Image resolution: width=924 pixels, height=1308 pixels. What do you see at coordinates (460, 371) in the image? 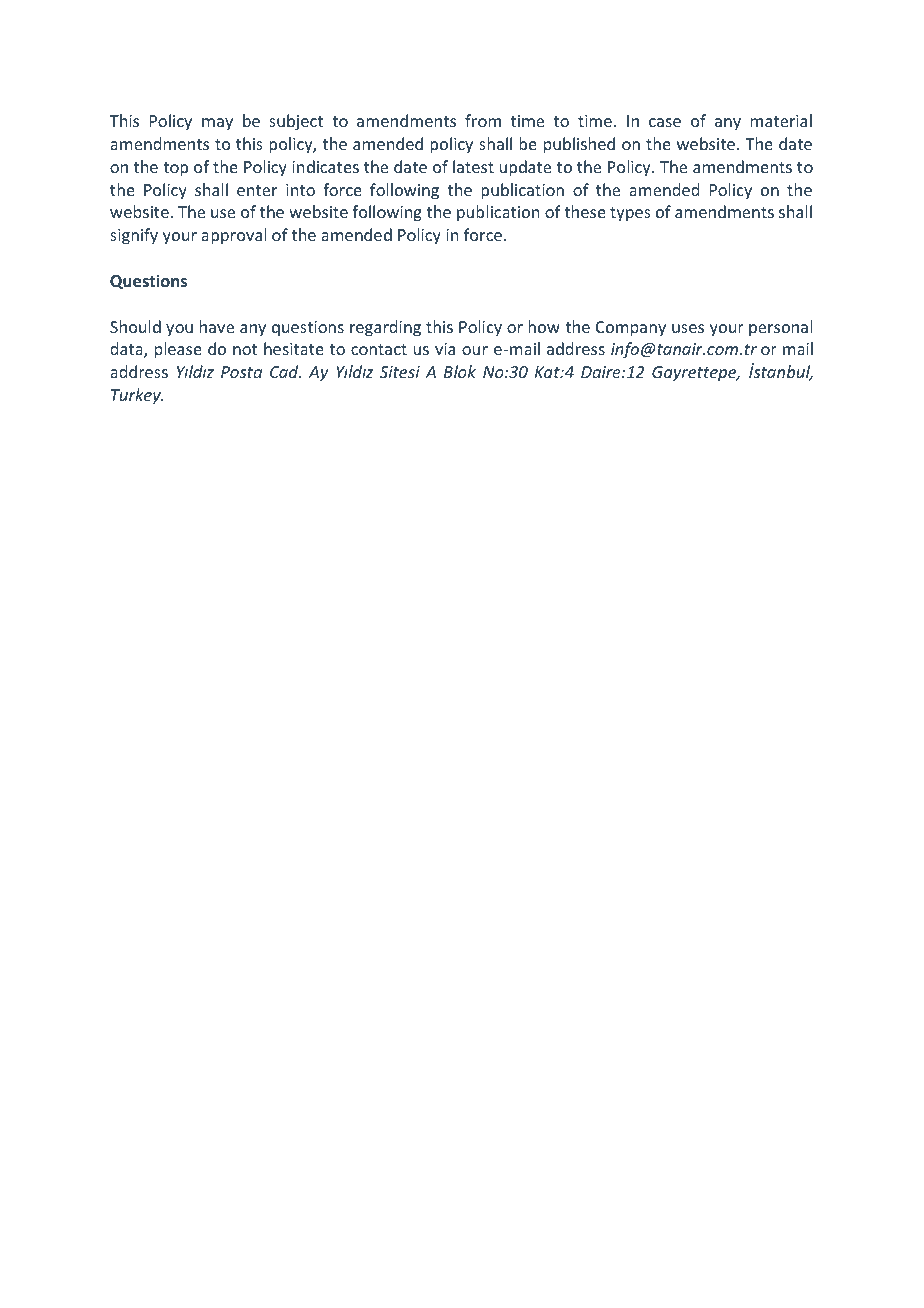
I see `Blok` at bounding box center [460, 371].
